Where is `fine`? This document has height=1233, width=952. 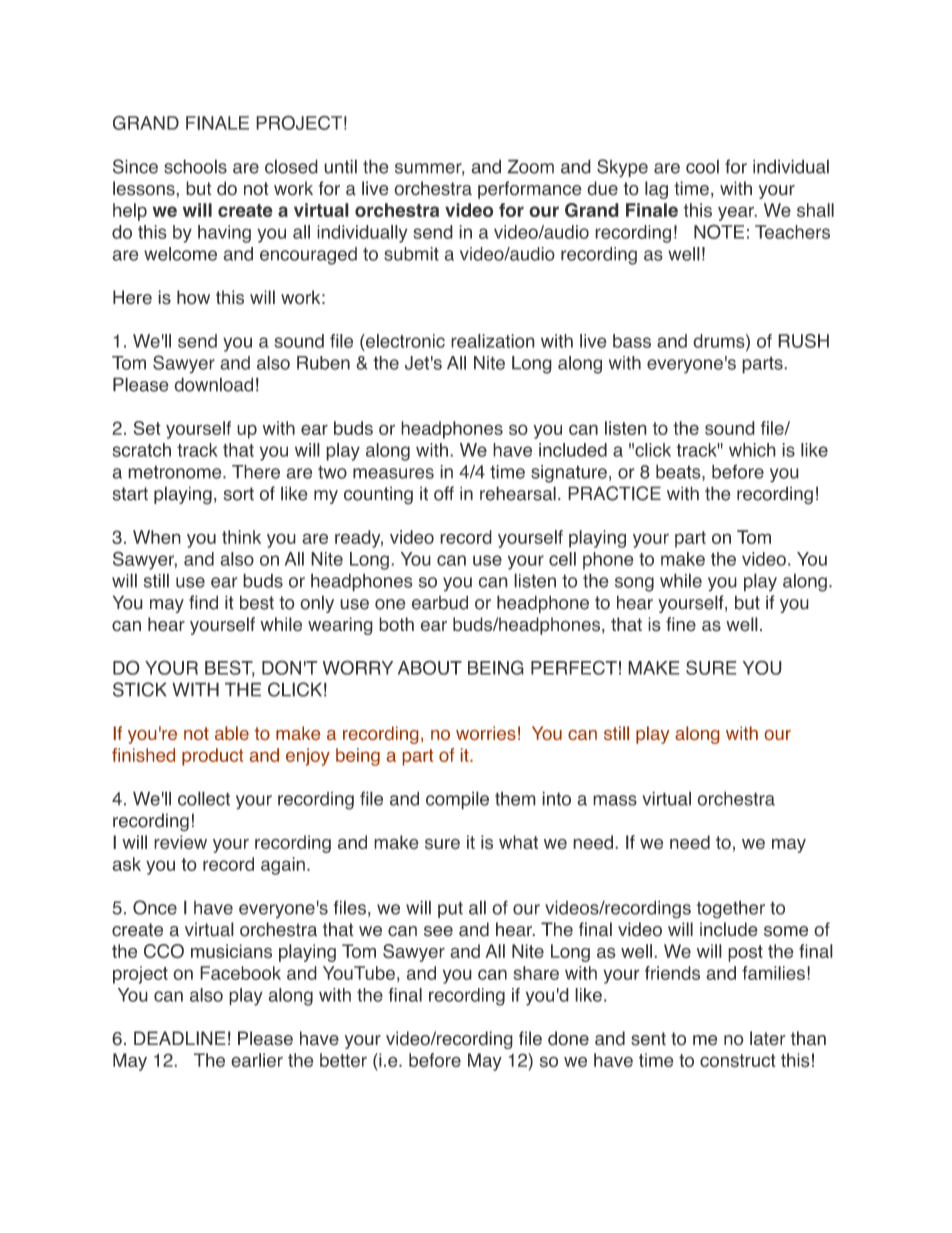 fine is located at coordinates (681, 624).
